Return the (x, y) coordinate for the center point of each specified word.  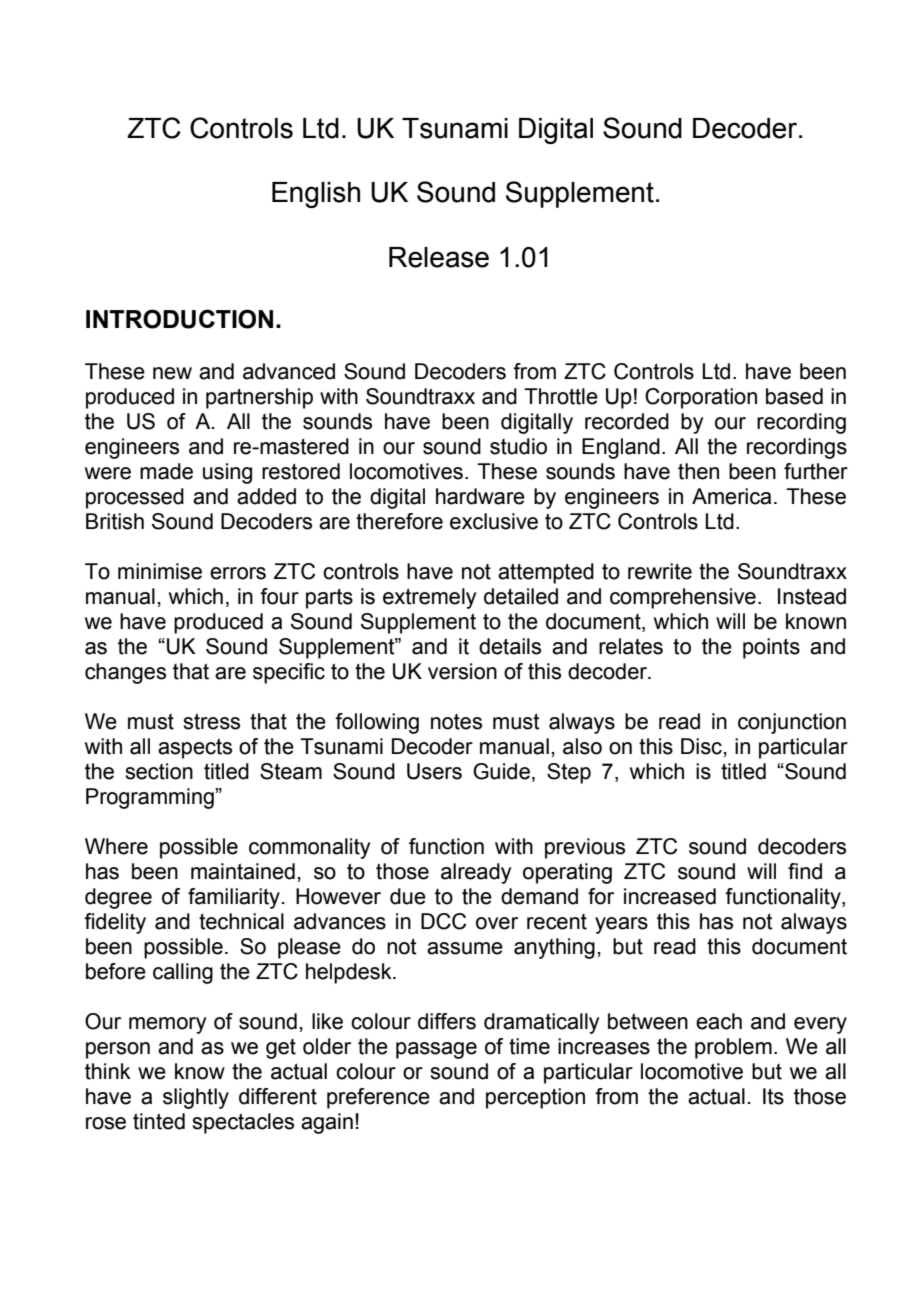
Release (439, 257)
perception (535, 1098)
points (771, 648)
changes (125, 673)
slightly (196, 1098)
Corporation (701, 398)
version (462, 671)
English (316, 195)
